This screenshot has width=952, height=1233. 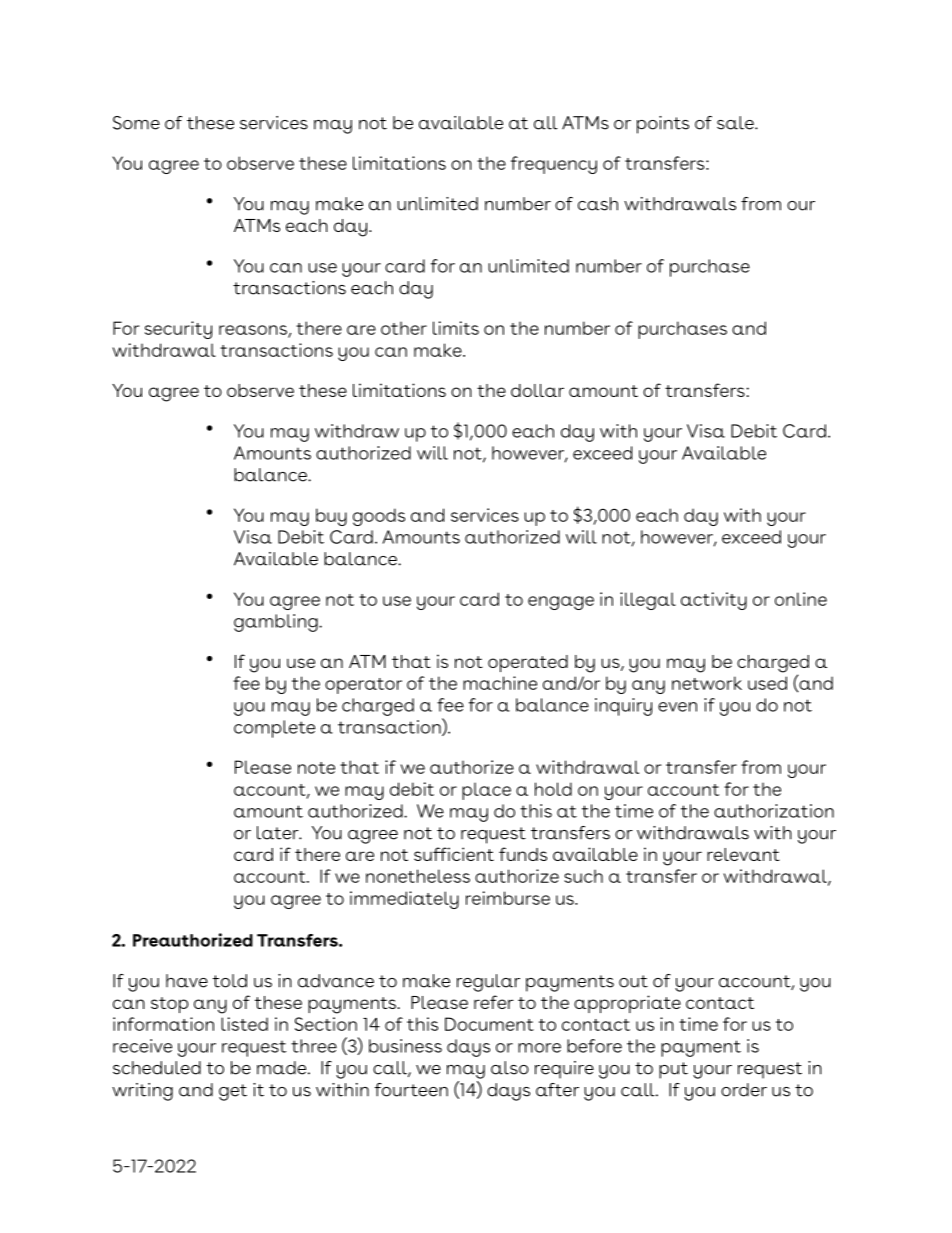 What do you see at coordinates (316, 768) in the screenshot?
I see `note` at bounding box center [316, 768].
